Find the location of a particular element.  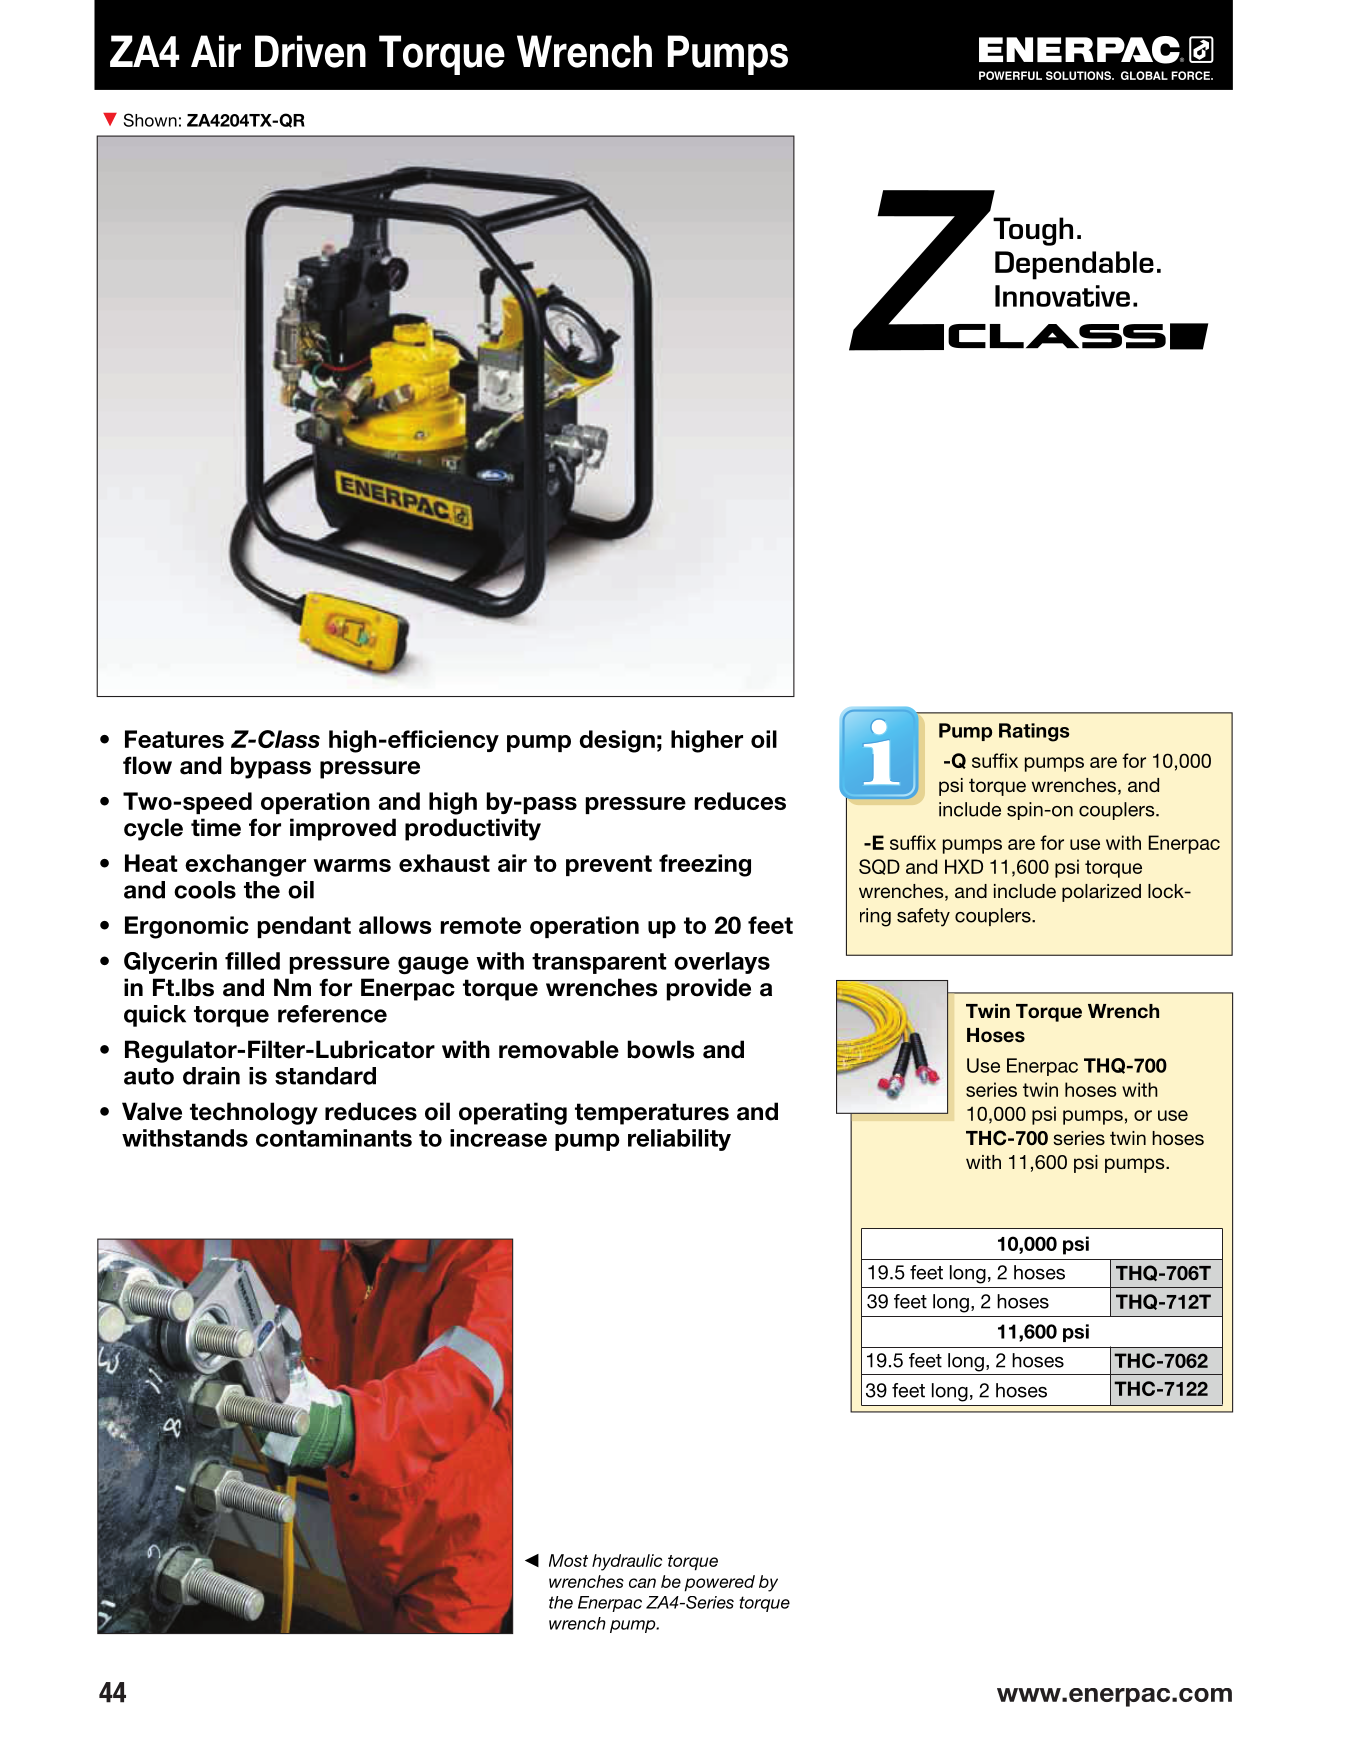

Most is located at coordinates (568, 1560).
